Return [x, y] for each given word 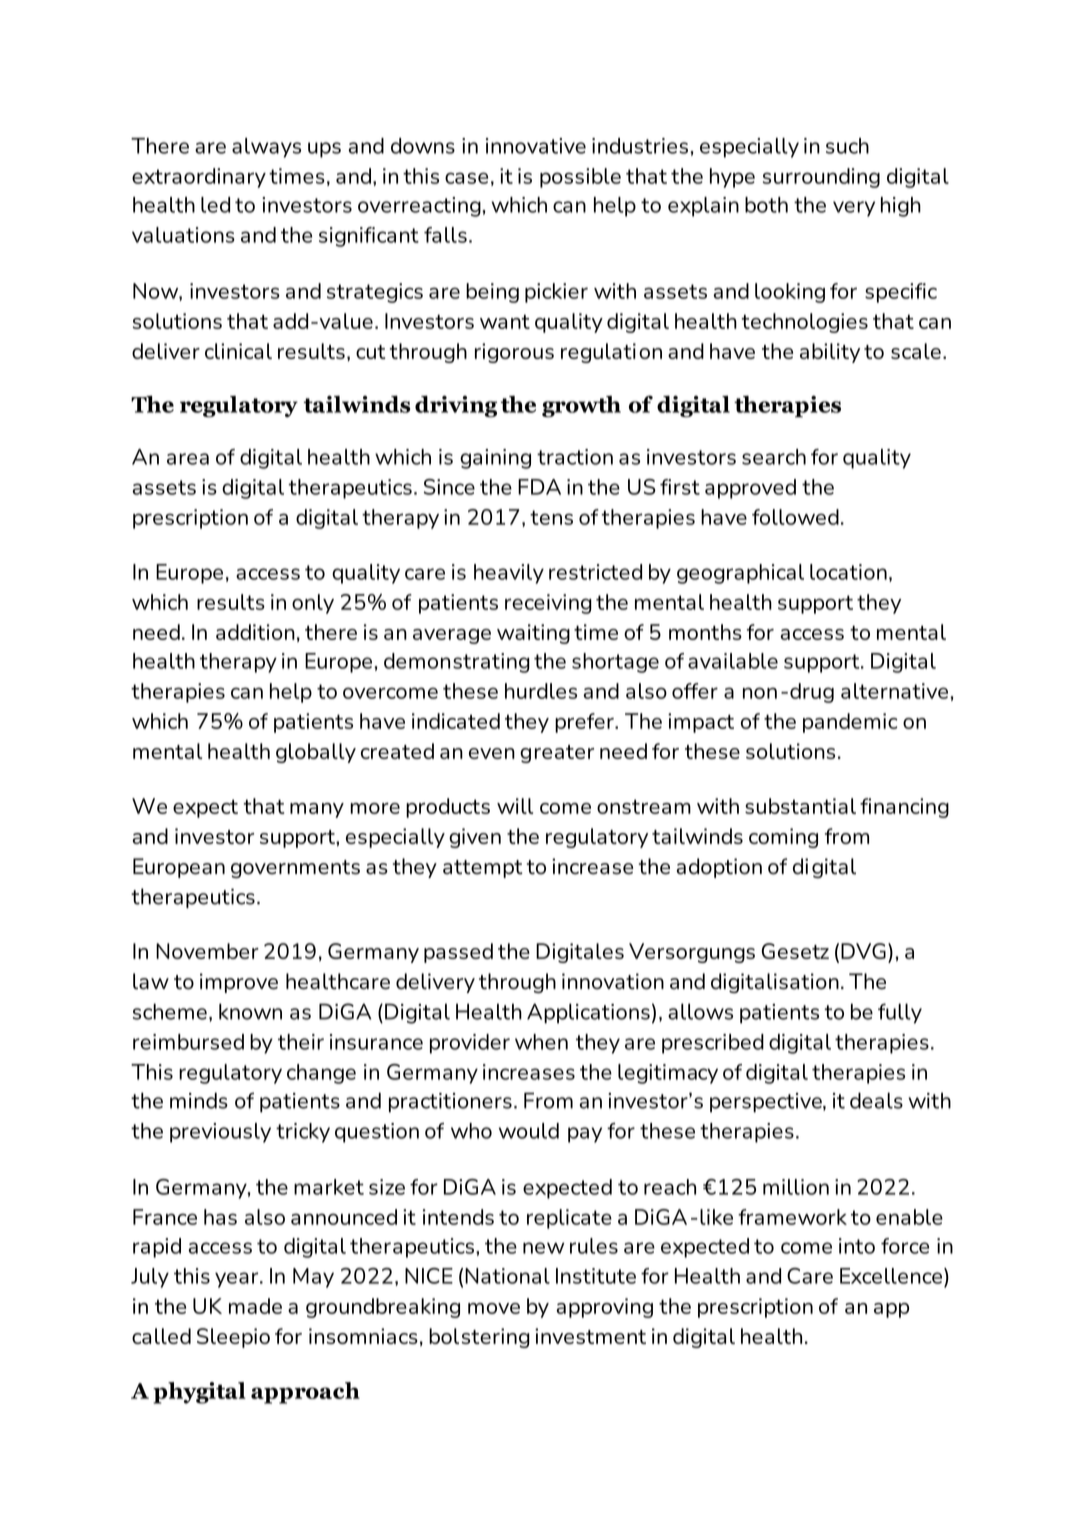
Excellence [891, 1276]
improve [239, 983]
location [848, 572]
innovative [536, 146]
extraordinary [199, 178]
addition [255, 632]
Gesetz [795, 951]
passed [458, 953]
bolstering [479, 1338]
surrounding [821, 178]
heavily [509, 574]
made [255, 1306]
